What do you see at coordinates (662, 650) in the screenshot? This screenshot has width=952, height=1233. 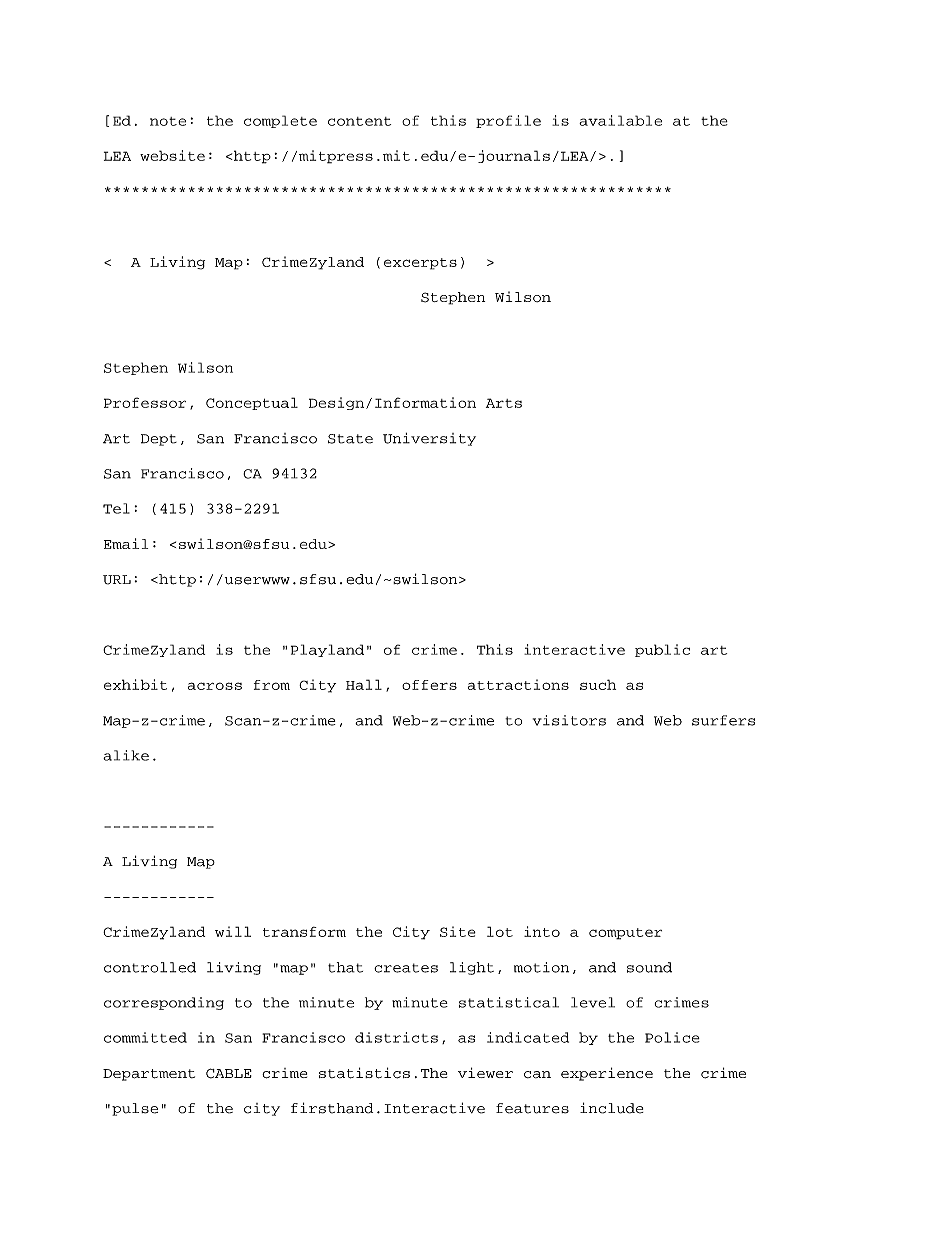 I see `public` at bounding box center [662, 650].
